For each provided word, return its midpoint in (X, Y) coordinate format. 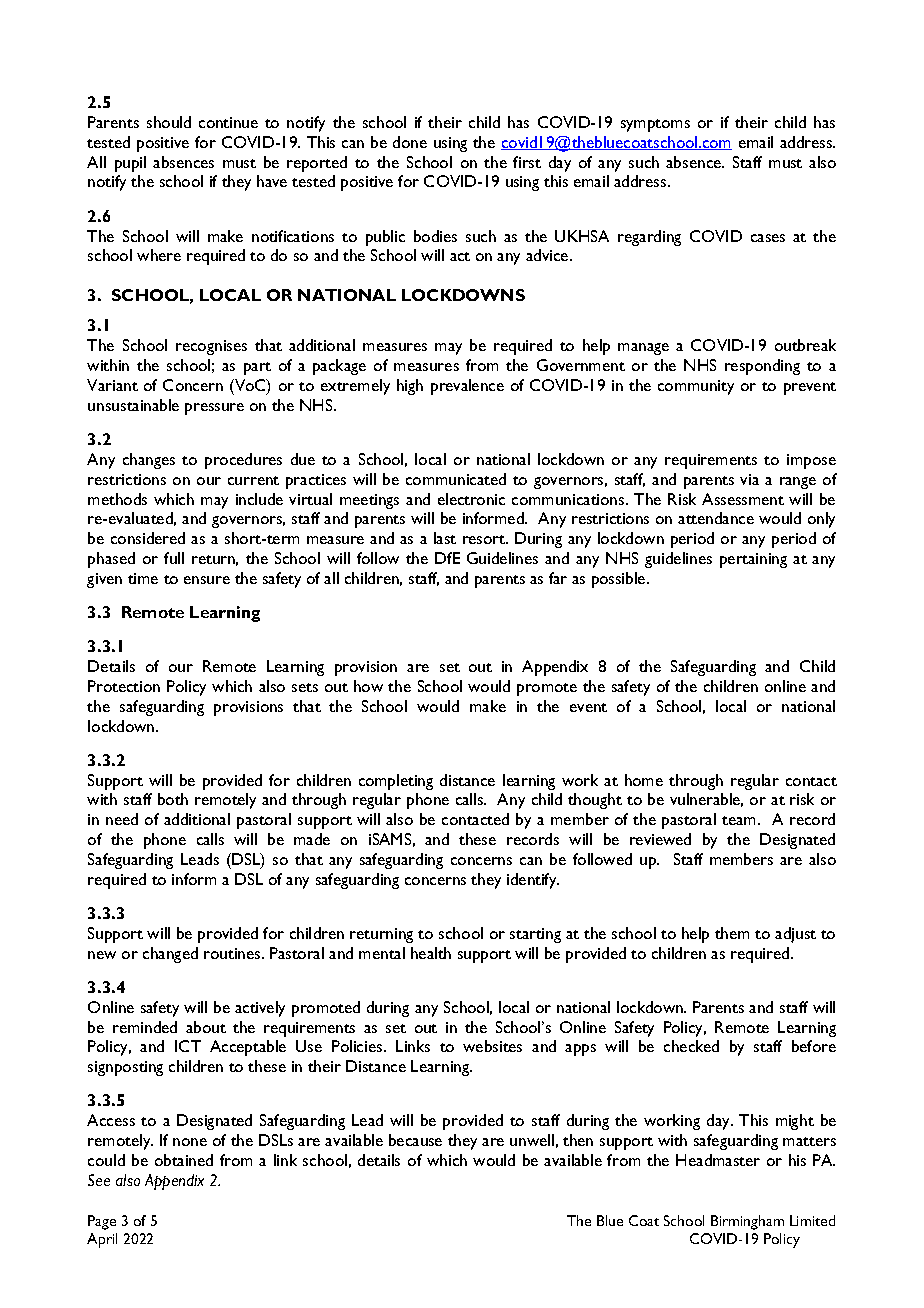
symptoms (655, 125)
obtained (184, 1160)
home (644, 780)
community (696, 387)
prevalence (467, 387)
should (169, 122)
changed (170, 955)
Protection (124, 686)
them (732, 933)
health (431, 953)
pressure (214, 409)
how (368, 686)
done (410, 142)
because (415, 1140)
